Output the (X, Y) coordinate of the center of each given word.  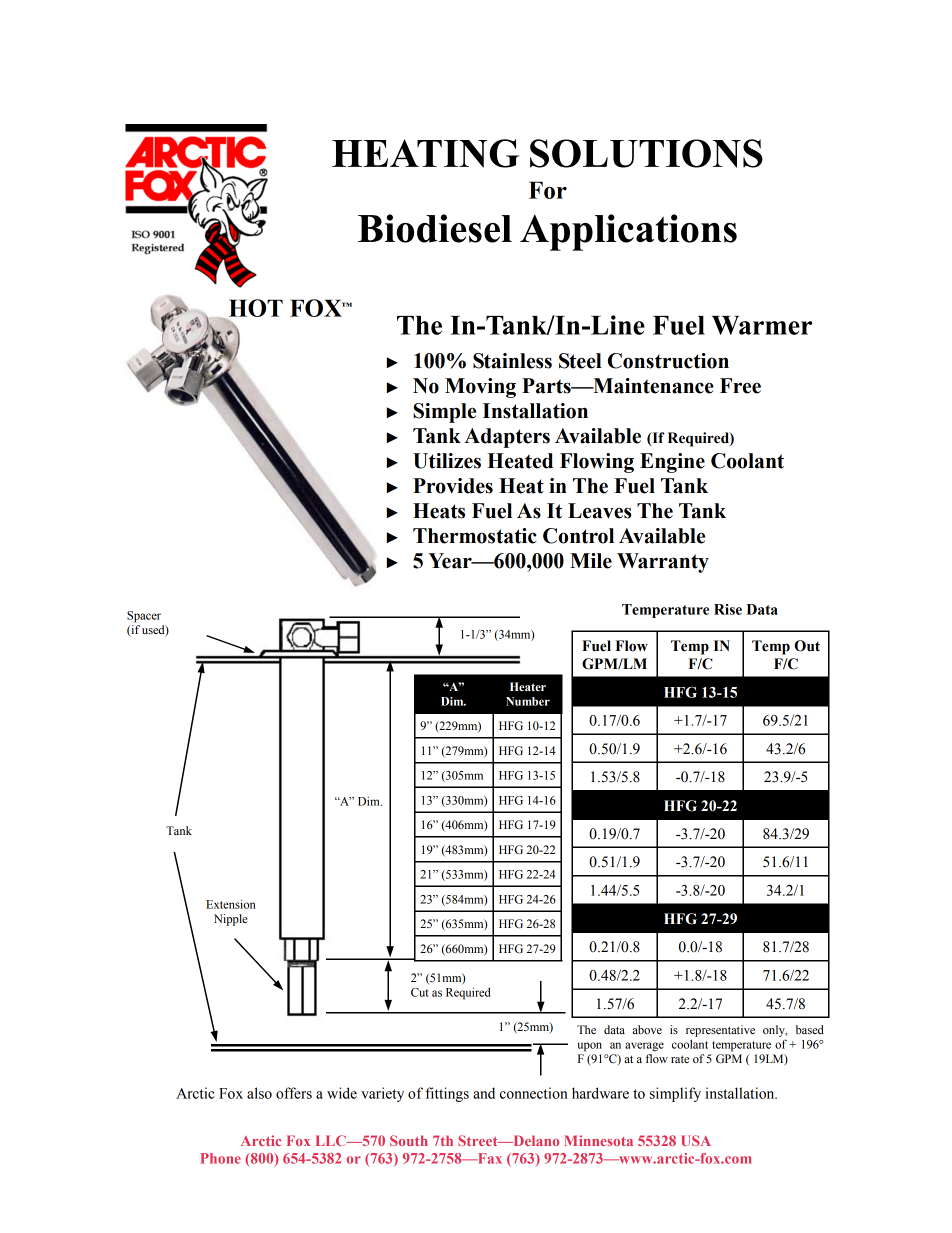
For (548, 190)
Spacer (144, 617)
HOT (256, 308)
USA (696, 1140)
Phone (221, 1158)
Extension (230, 904)
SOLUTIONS (646, 153)
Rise (728, 609)
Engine (672, 463)
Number (528, 701)
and (484, 1093)
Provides (453, 486)
